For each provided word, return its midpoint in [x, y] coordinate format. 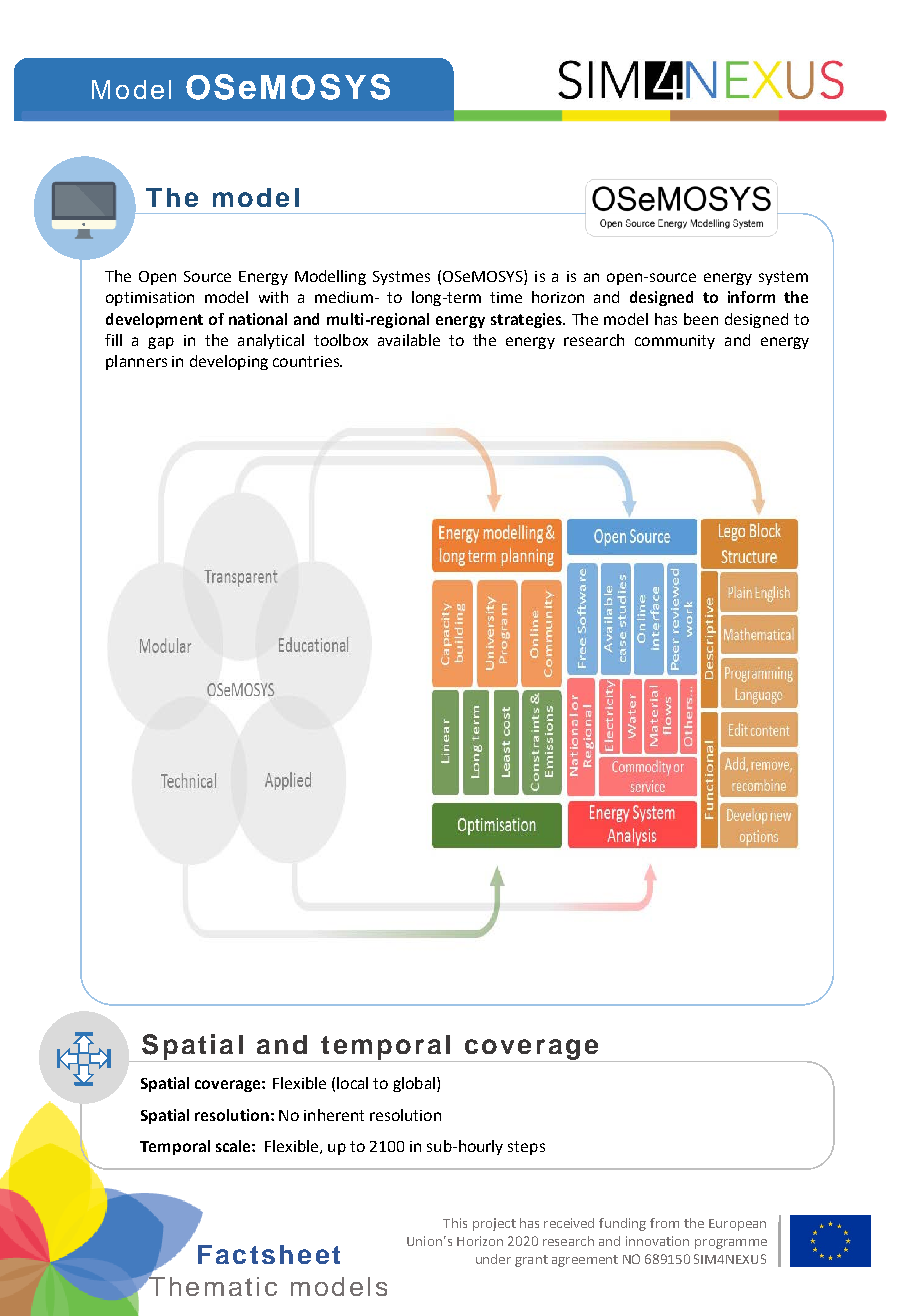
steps [526, 1148]
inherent [334, 1115]
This [455, 1223]
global [414, 1084]
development [154, 320]
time [506, 297]
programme [731, 1244]
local [352, 1083]
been [701, 319]
